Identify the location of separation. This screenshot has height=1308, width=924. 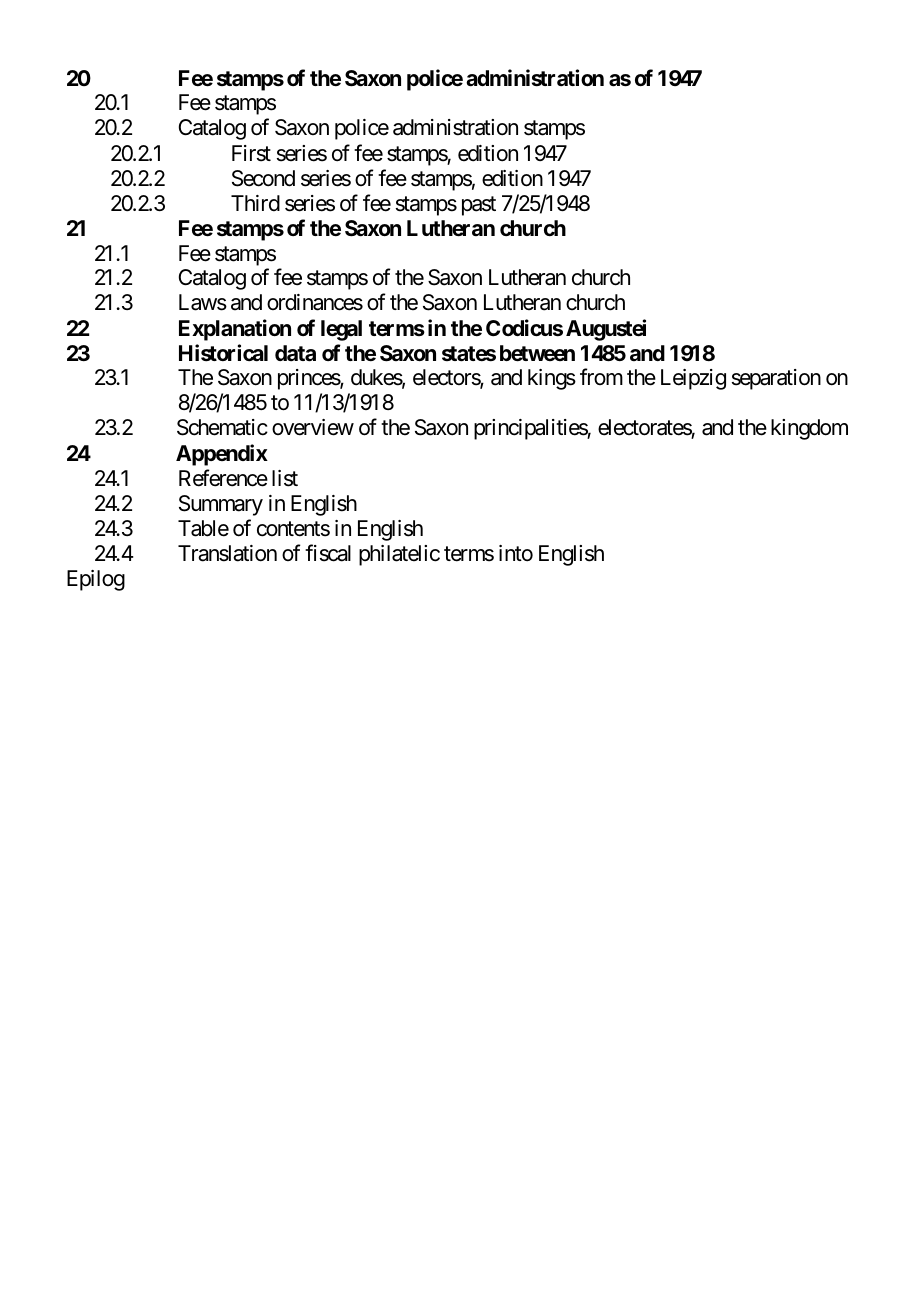
(776, 379).
